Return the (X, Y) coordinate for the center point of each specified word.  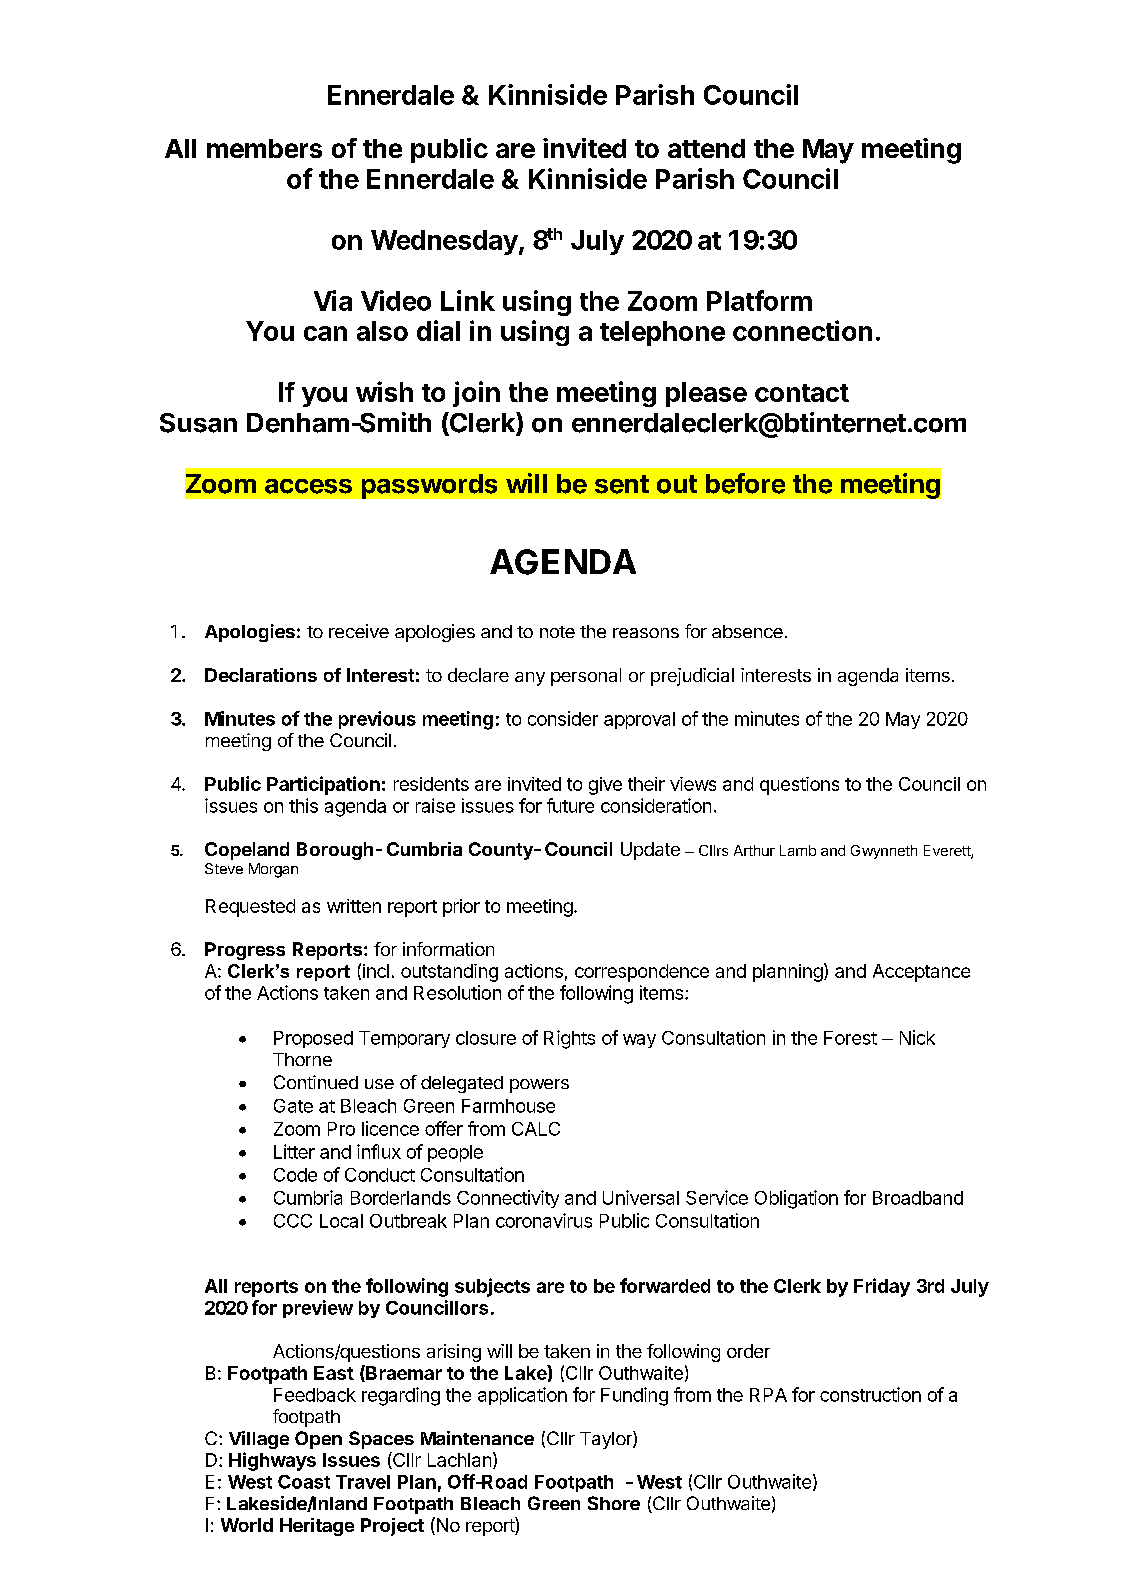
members (264, 148)
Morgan (273, 870)
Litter (294, 1151)
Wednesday (445, 242)
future (570, 805)
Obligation (796, 1199)
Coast (304, 1482)
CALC (536, 1129)
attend (706, 148)
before (745, 483)
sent (622, 484)
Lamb (798, 850)
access (308, 486)
